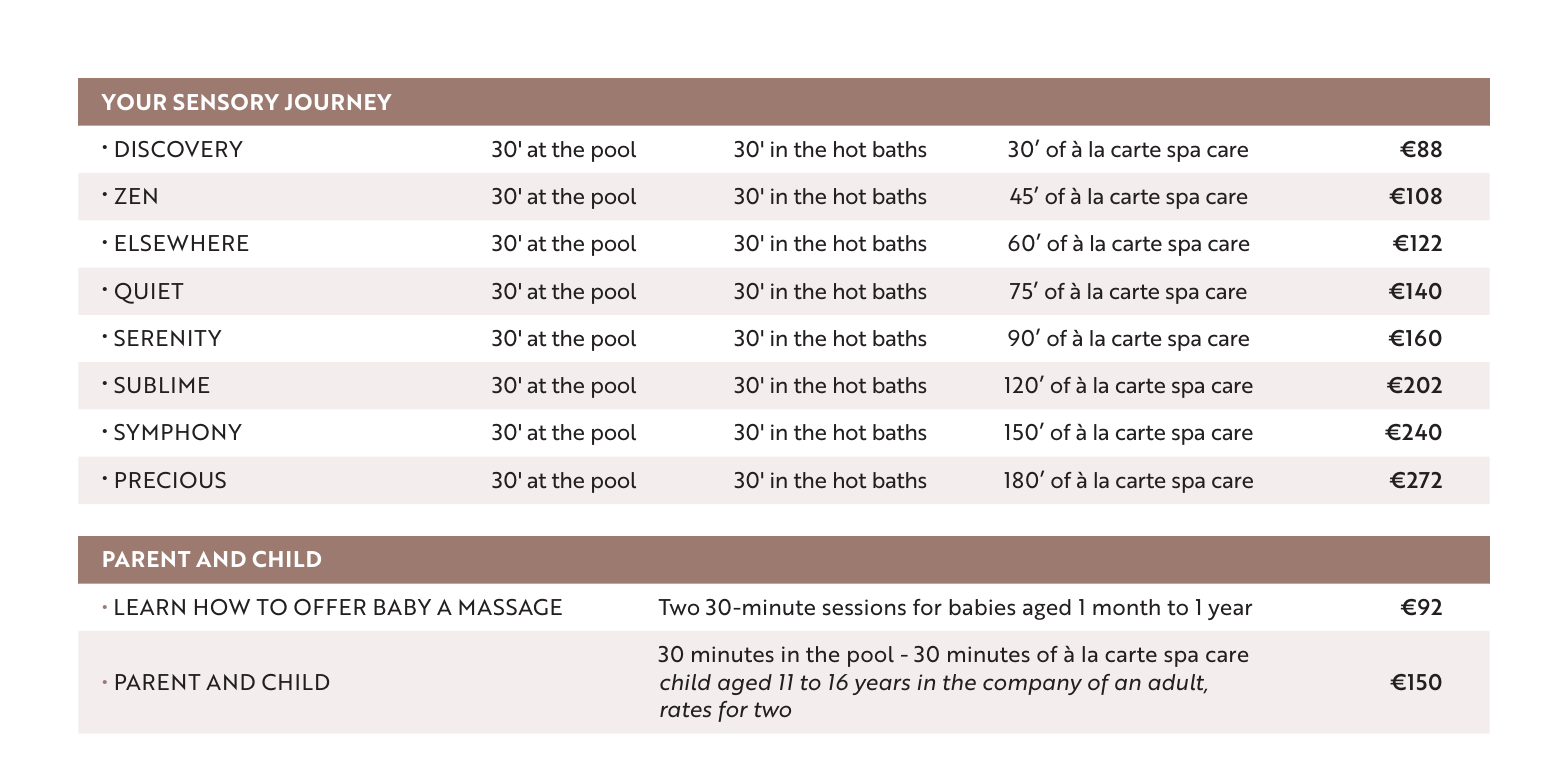  I want to click on DISCOVERY, so click(179, 149).
